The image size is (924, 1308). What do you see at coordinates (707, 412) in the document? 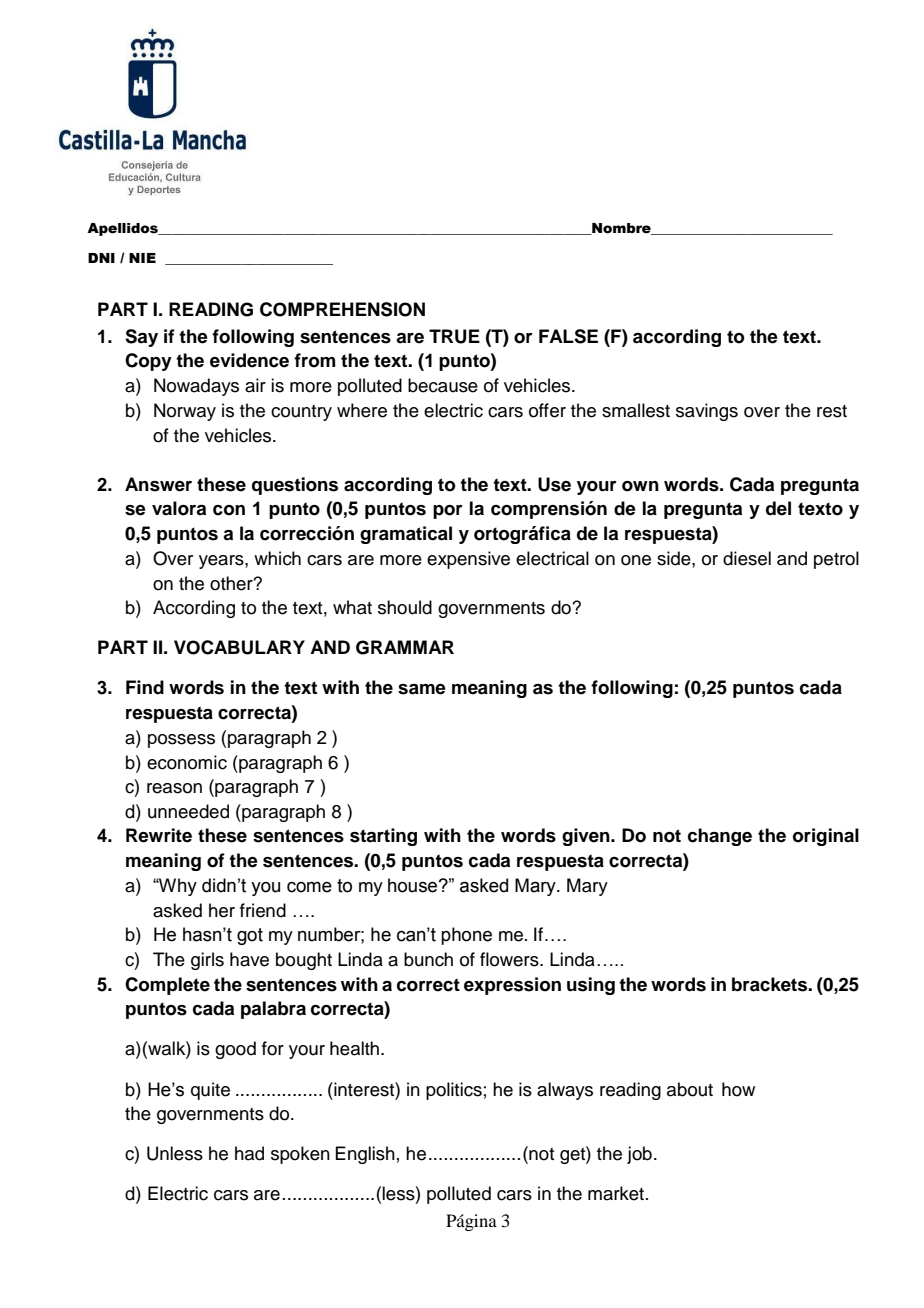
I see `savings` at bounding box center [707, 412].
